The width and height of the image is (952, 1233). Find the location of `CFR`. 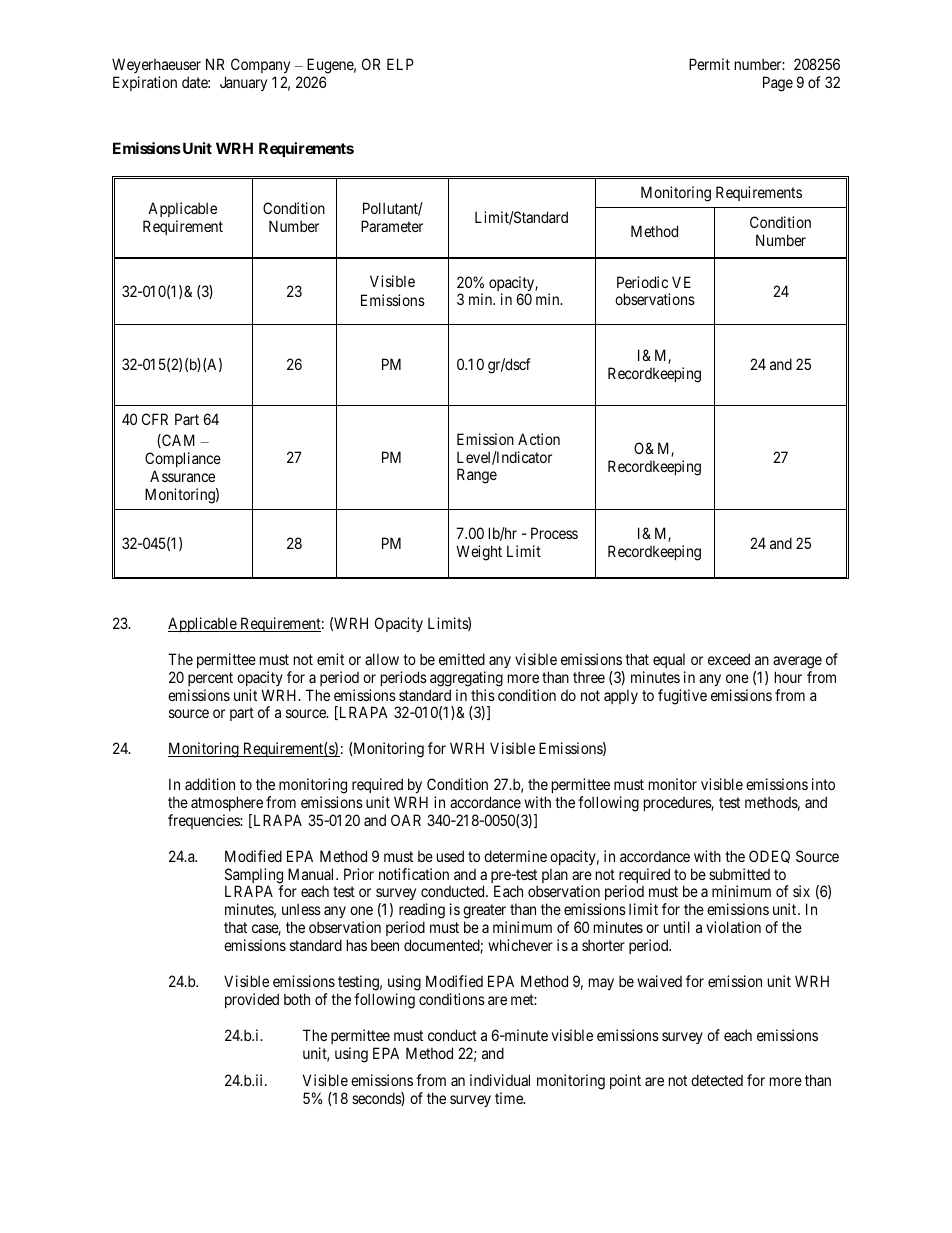

CFR is located at coordinates (155, 419).
